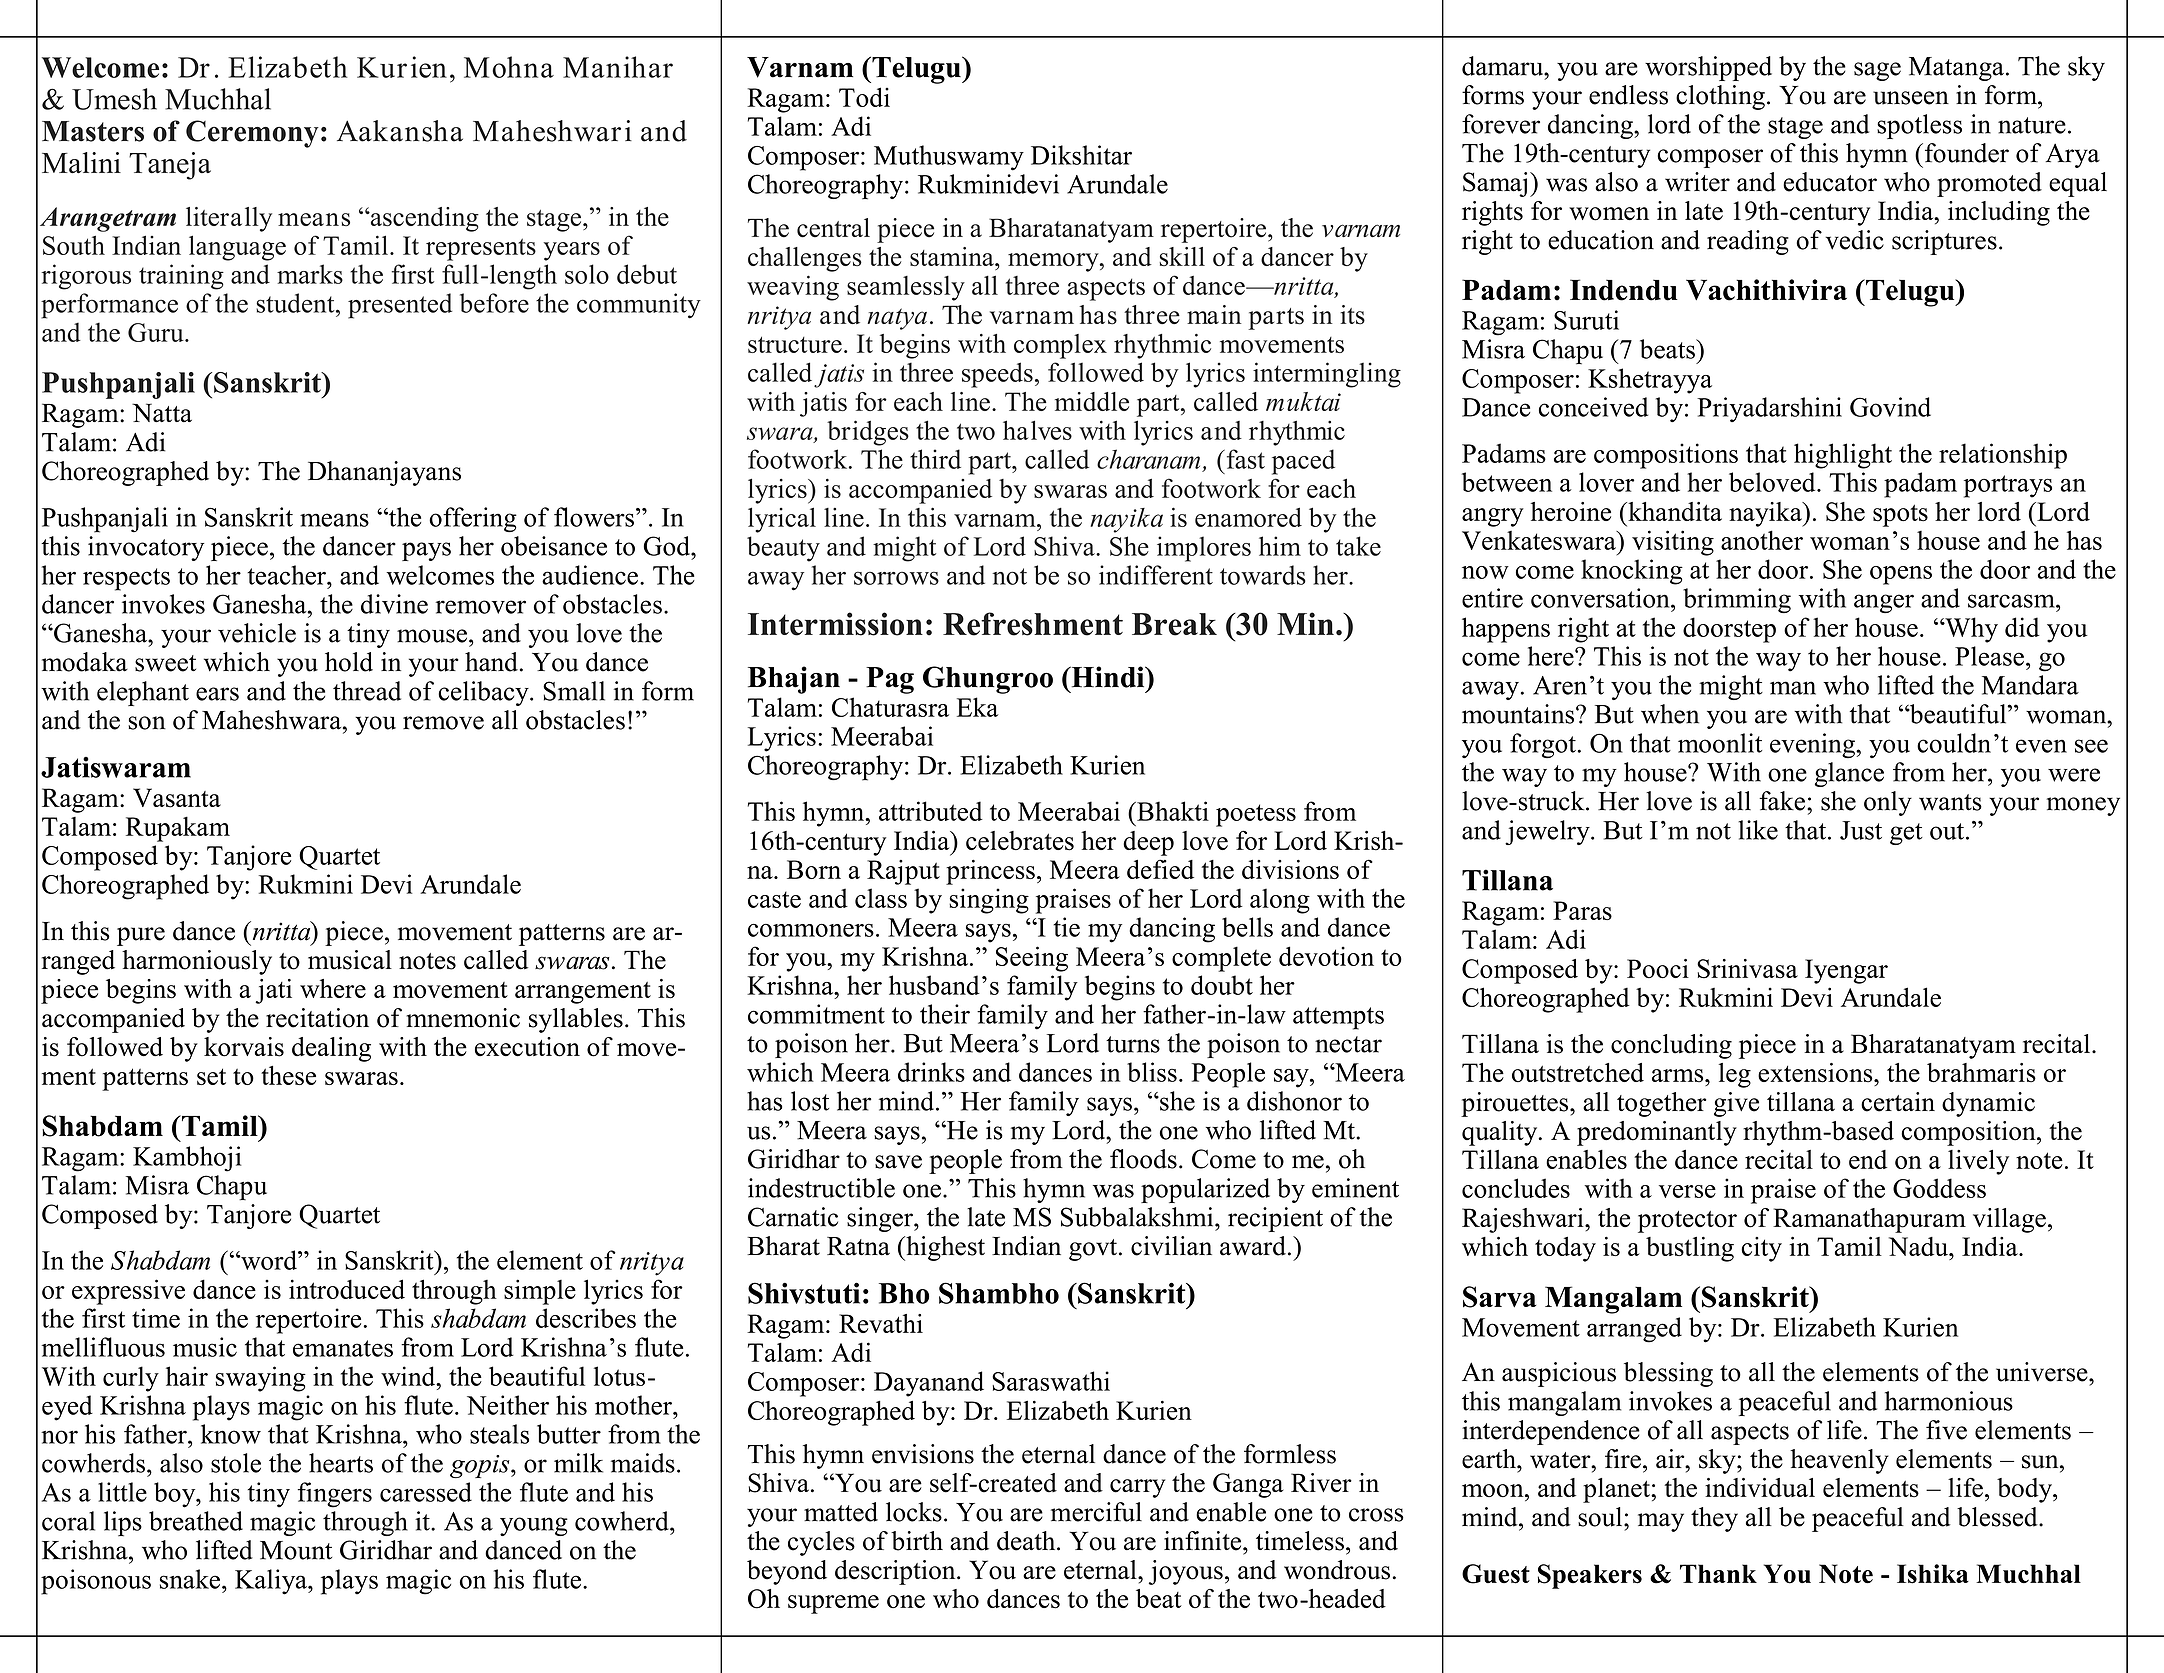  Describe the element at coordinates (1861, 830) in the document. I see `Just` at that location.
